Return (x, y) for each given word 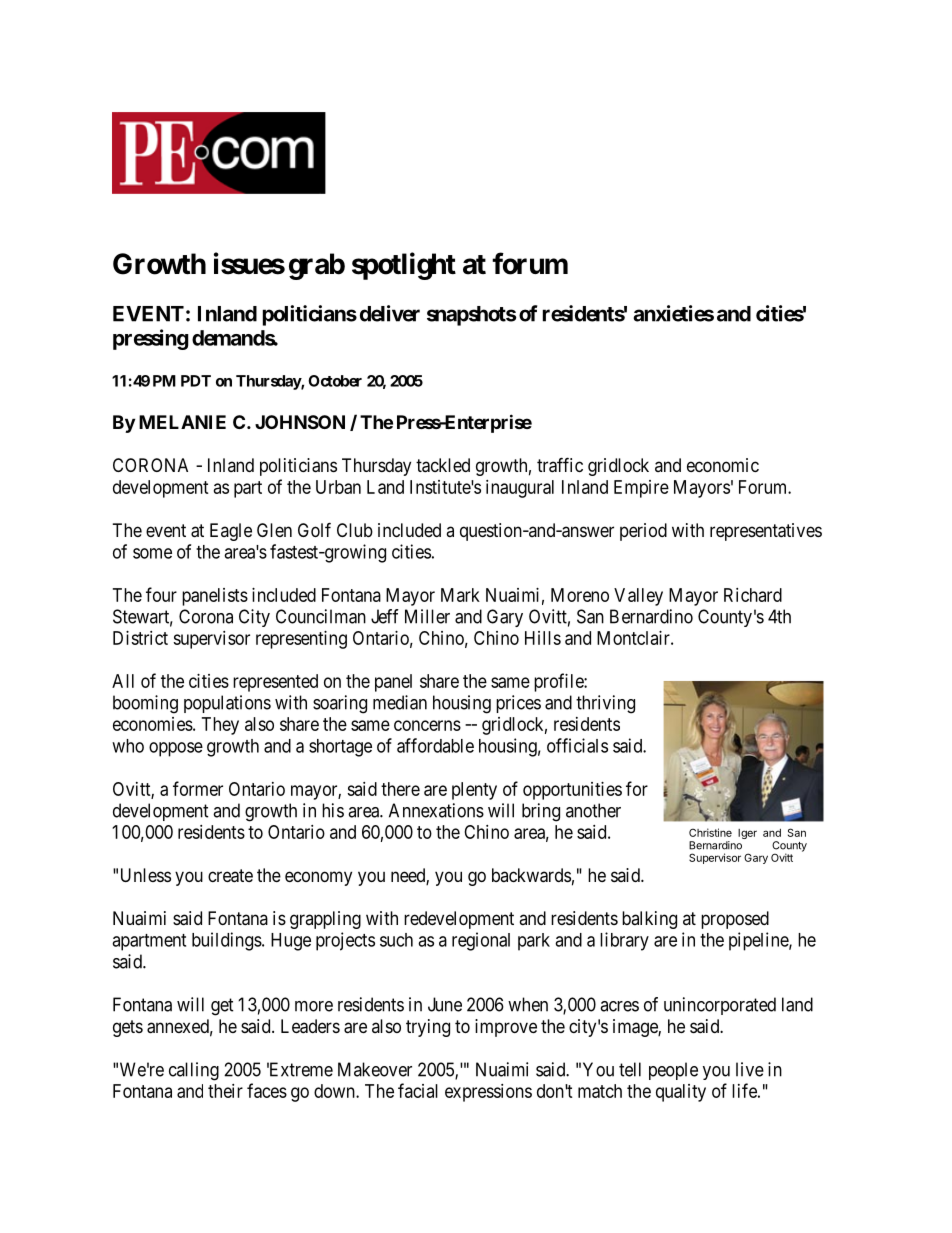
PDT (196, 381)
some (152, 553)
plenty (474, 791)
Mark (460, 595)
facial (418, 1090)
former (198, 788)
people (673, 1071)
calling (194, 1071)
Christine (710, 832)
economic (723, 465)
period (643, 532)
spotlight (404, 266)
